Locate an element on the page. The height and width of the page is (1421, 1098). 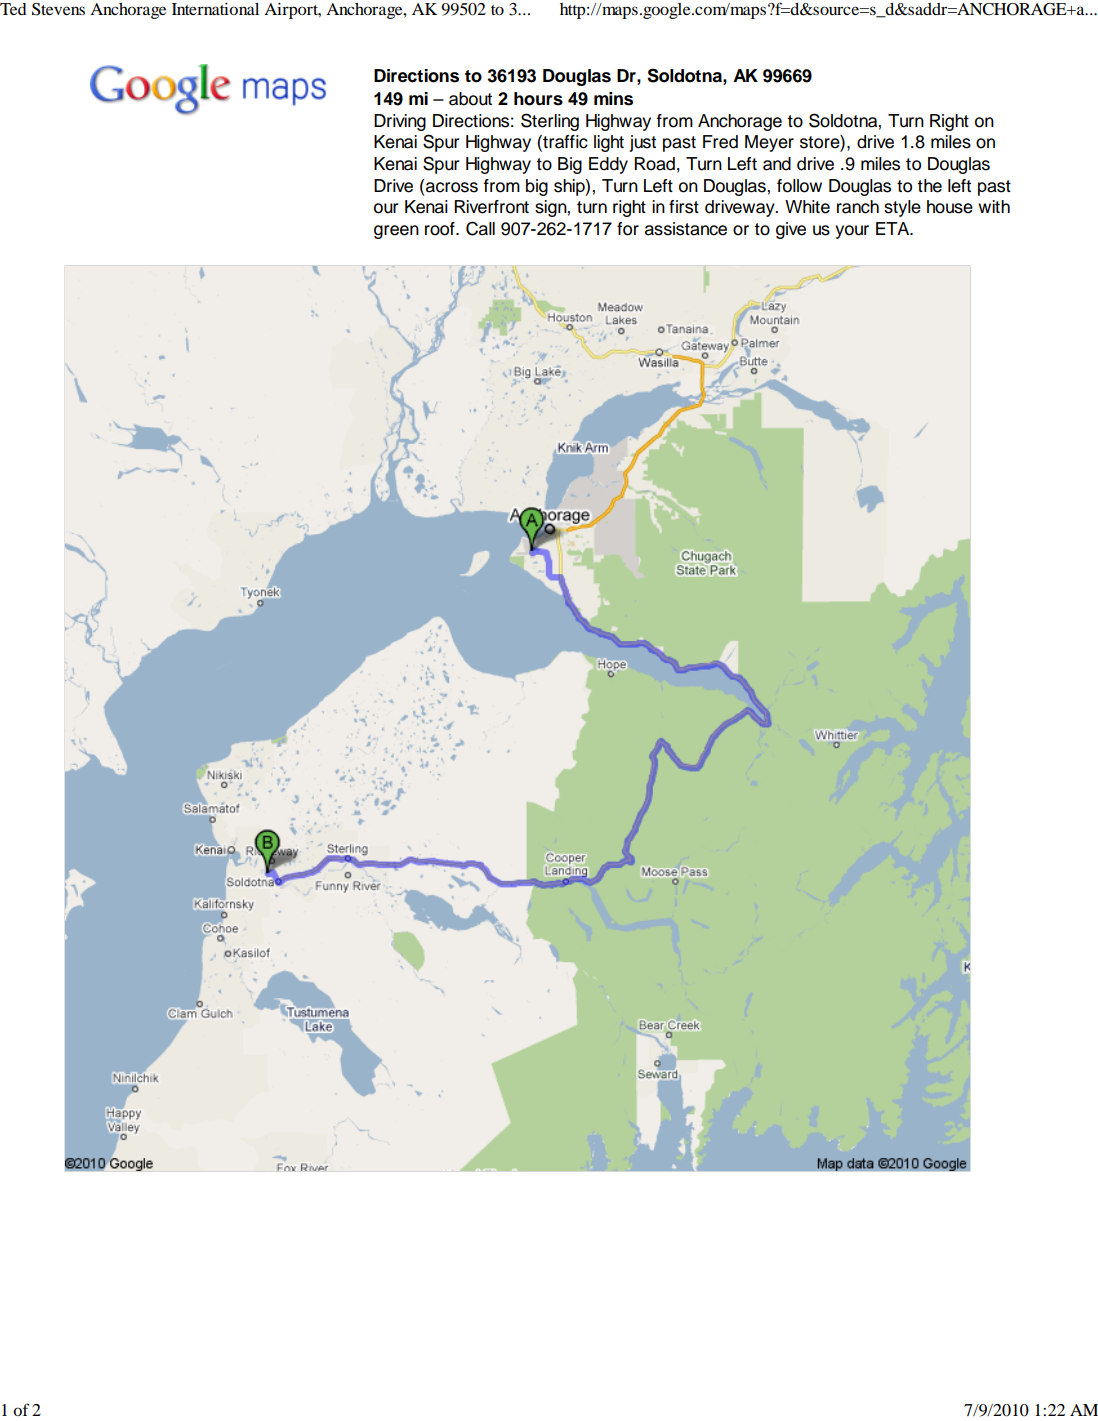
Stevens is located at coordinates (58, 9).
